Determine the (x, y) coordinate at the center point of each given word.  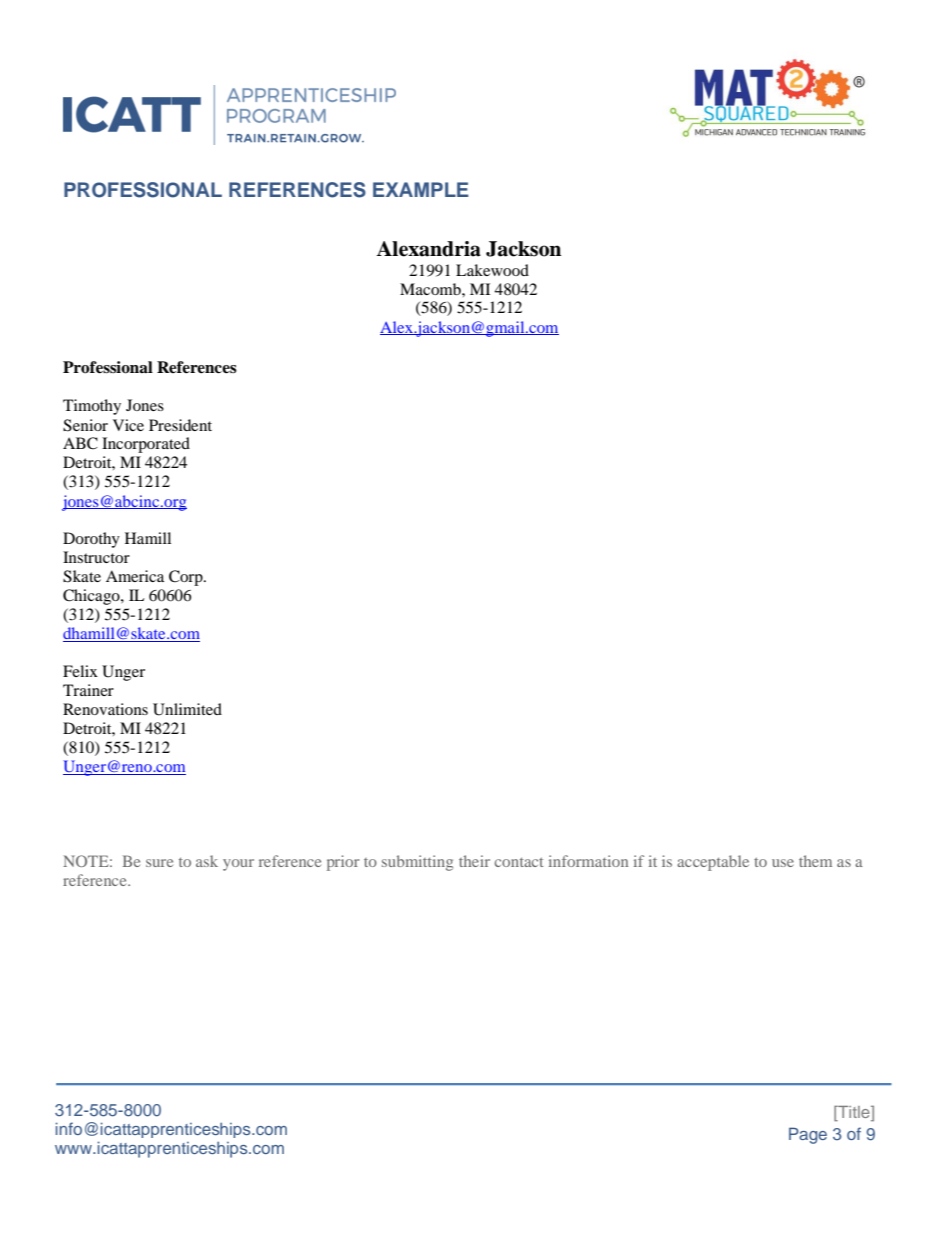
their (474, 861)
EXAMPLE (421, 189)
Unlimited (187, 709)
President (180, 425)
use (783, 863)
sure (159, 863)
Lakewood (492, 270)
